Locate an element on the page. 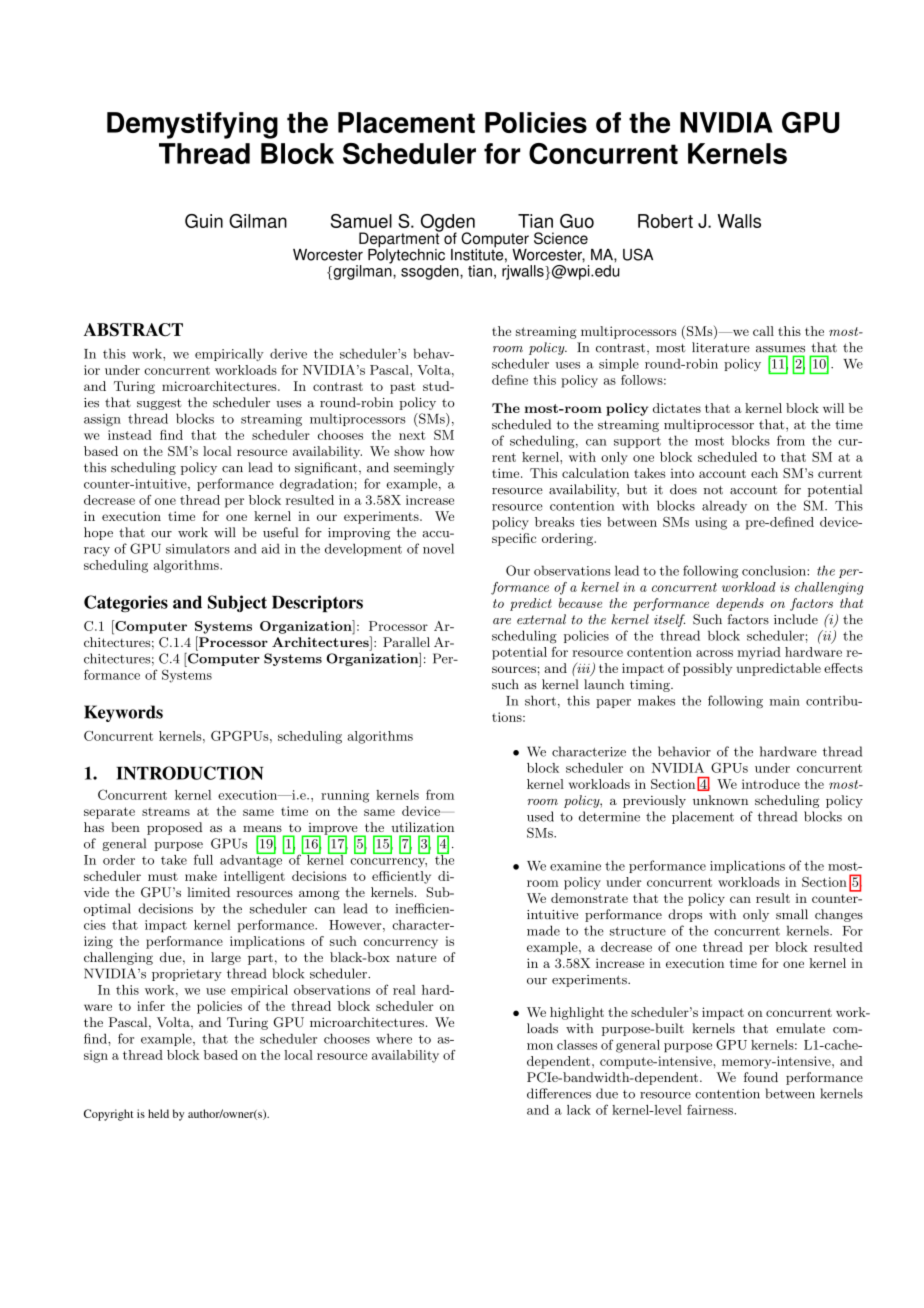 This page has width=924, height=1308. Parallel is located at coordinates (406, 642).
